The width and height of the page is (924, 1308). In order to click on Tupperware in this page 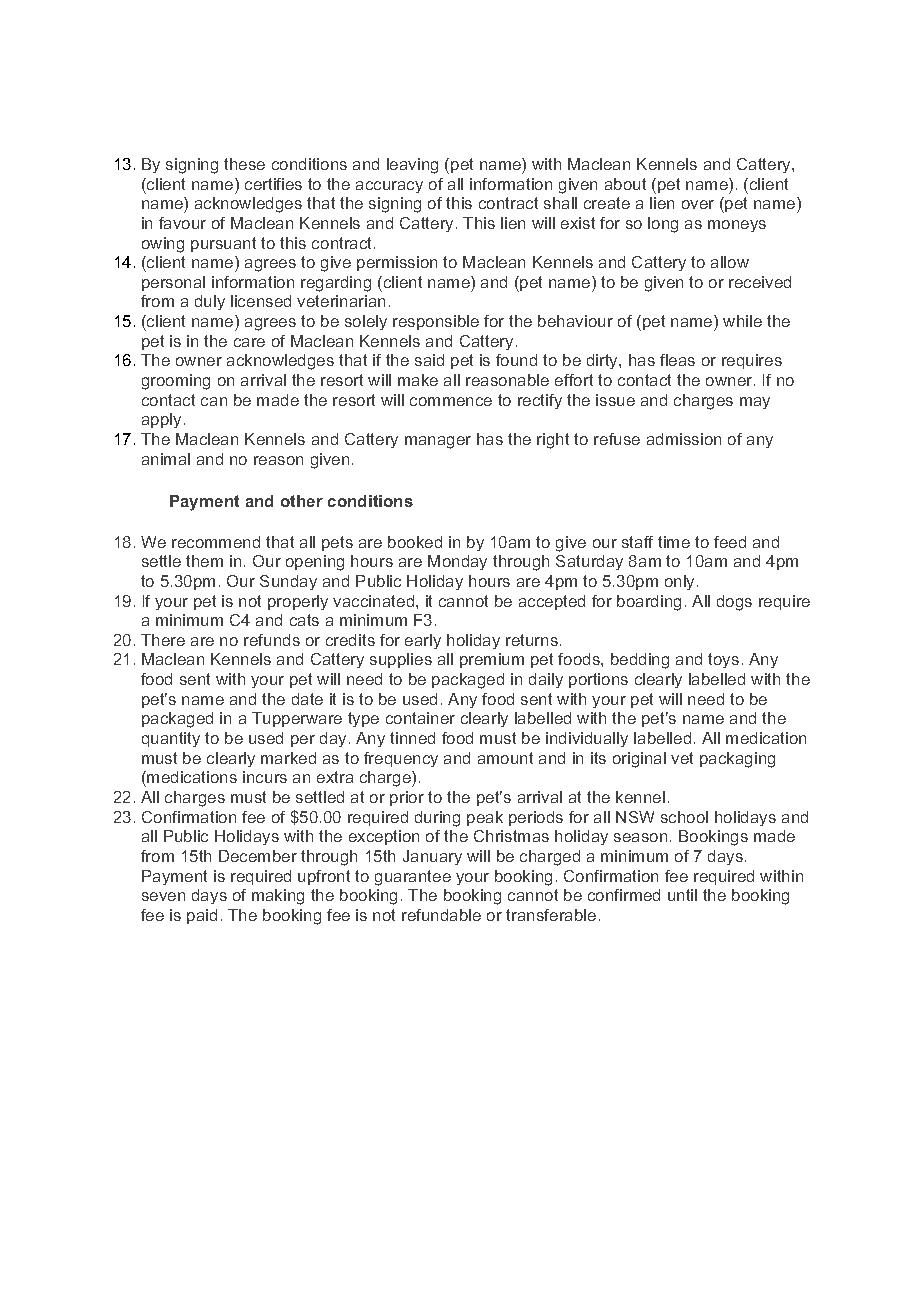, I will do `click(297, 719)`.
